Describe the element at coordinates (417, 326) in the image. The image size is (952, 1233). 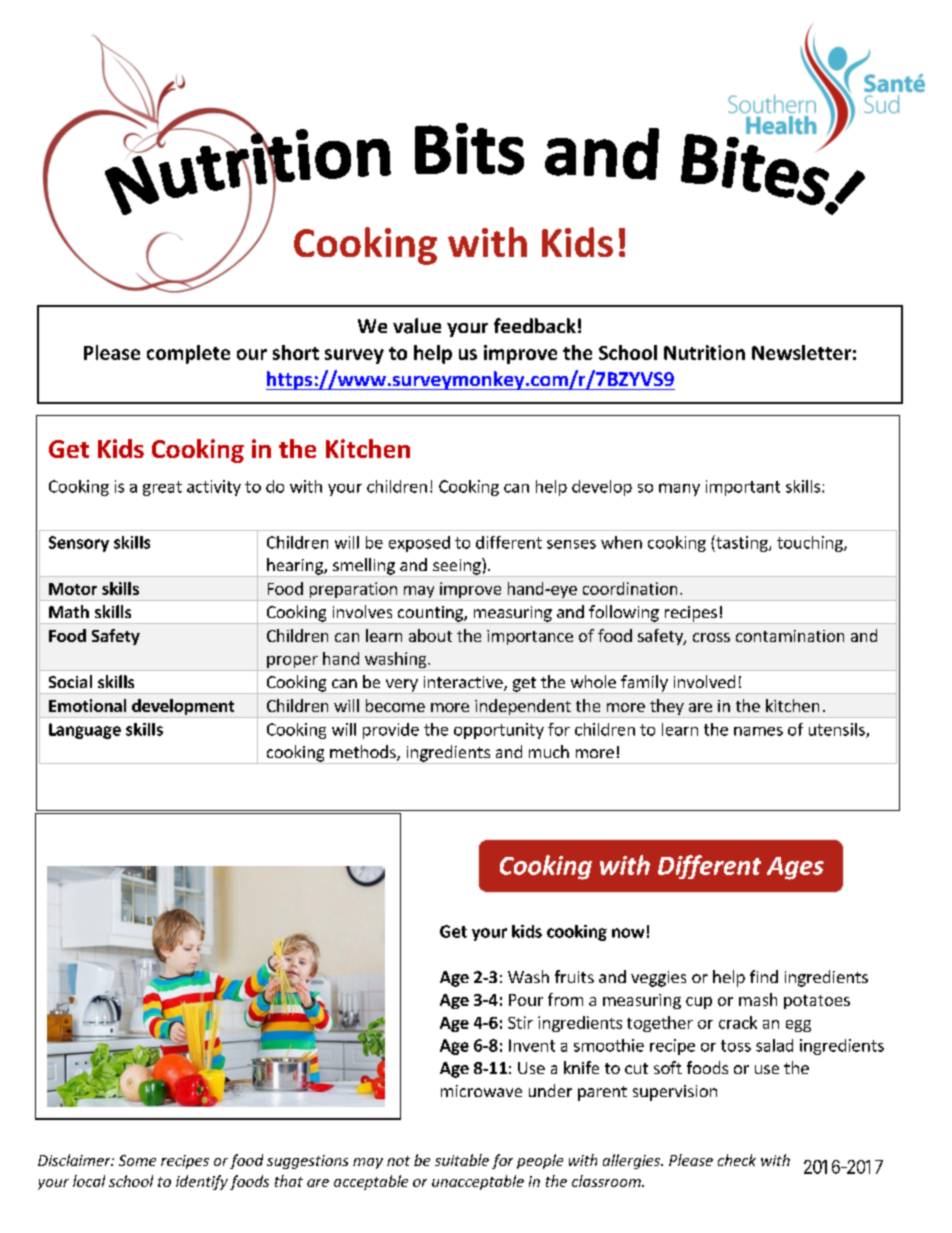
I see `value` at that location.
